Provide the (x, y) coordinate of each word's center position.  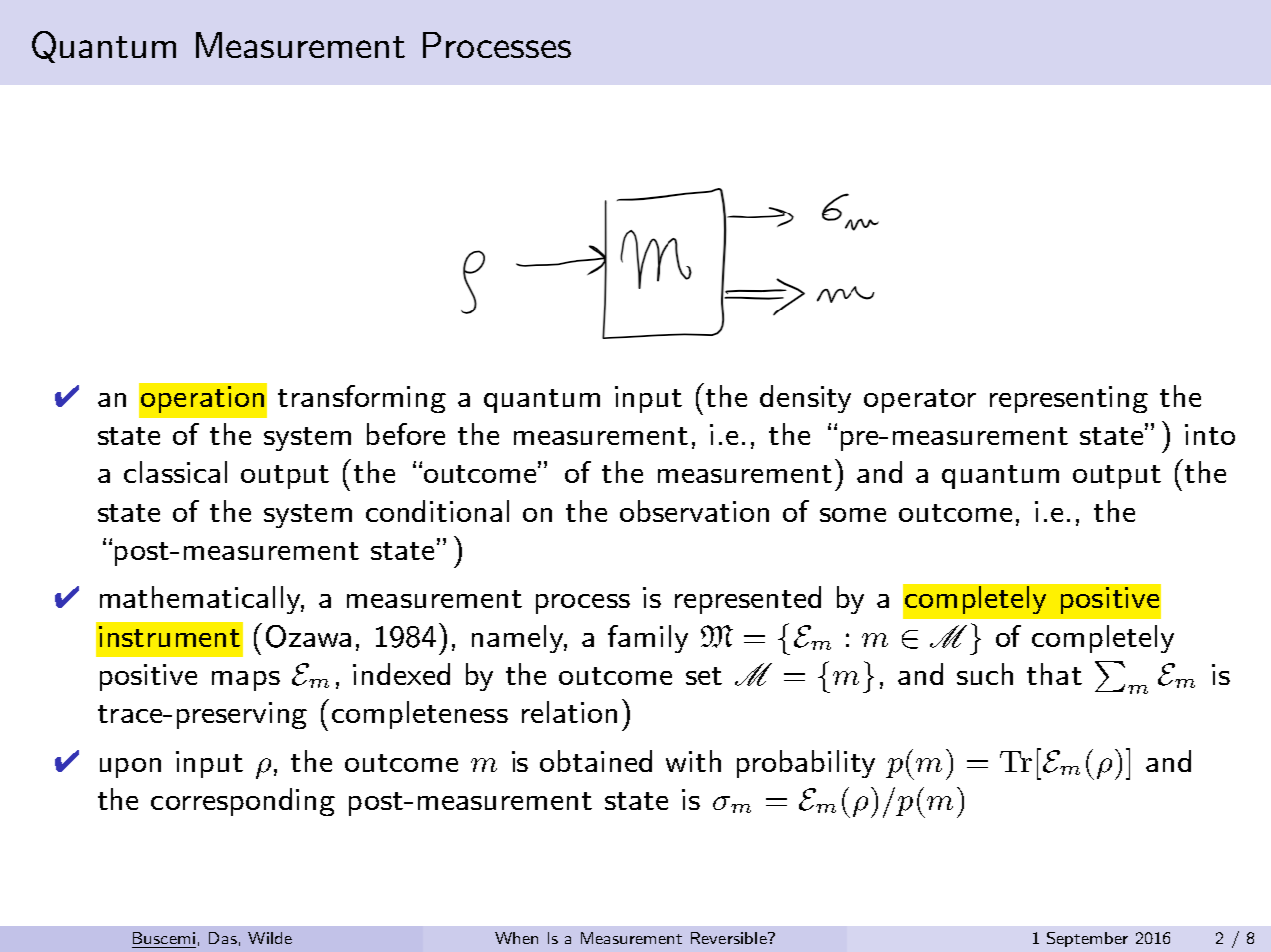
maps (246, 681)
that (1054, 674)
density (805, 399)
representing (1069, 399)
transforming (362, 399)
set (704, 676)
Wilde (270, 938)
